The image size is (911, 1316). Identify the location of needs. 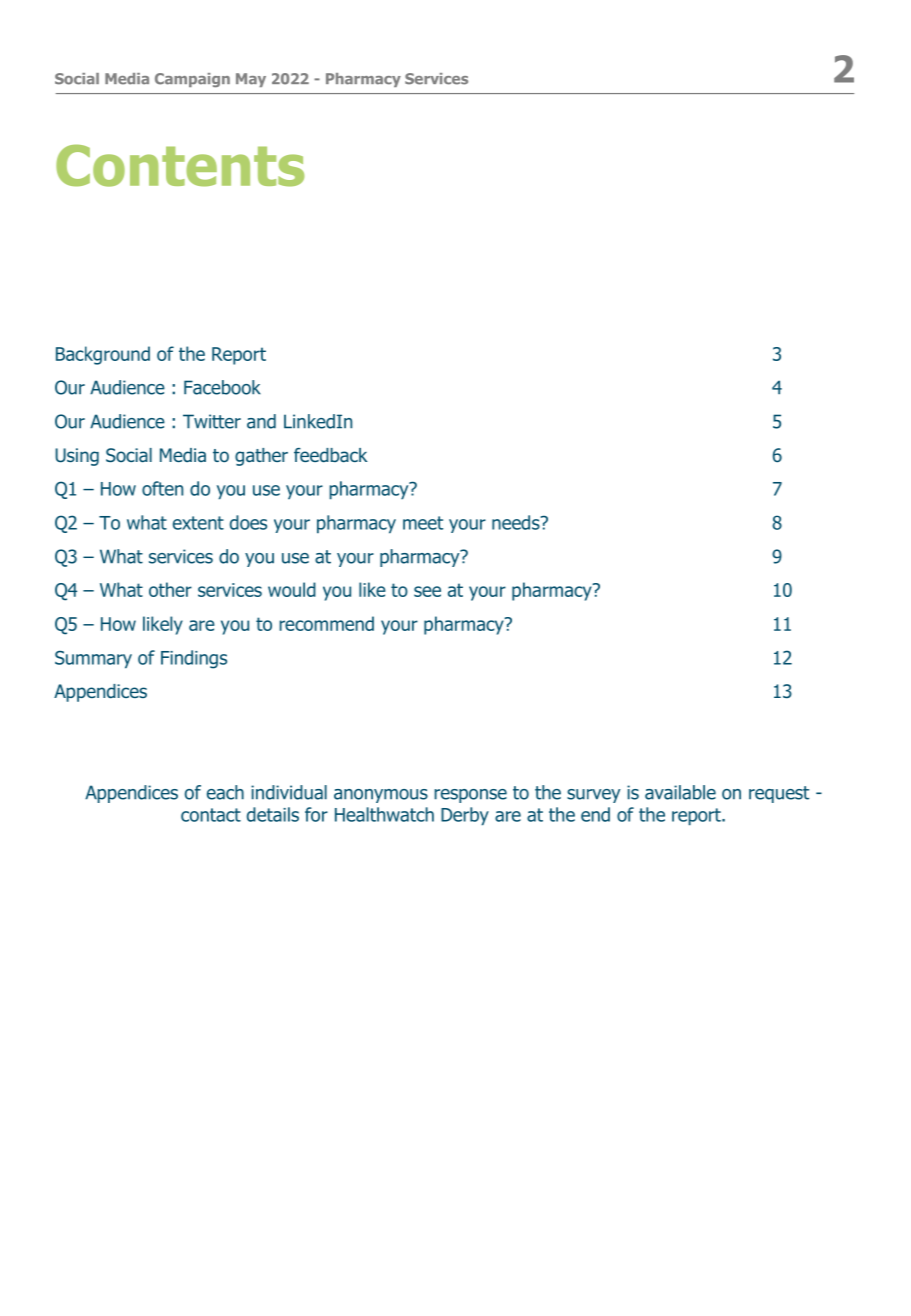
(517, 522).
